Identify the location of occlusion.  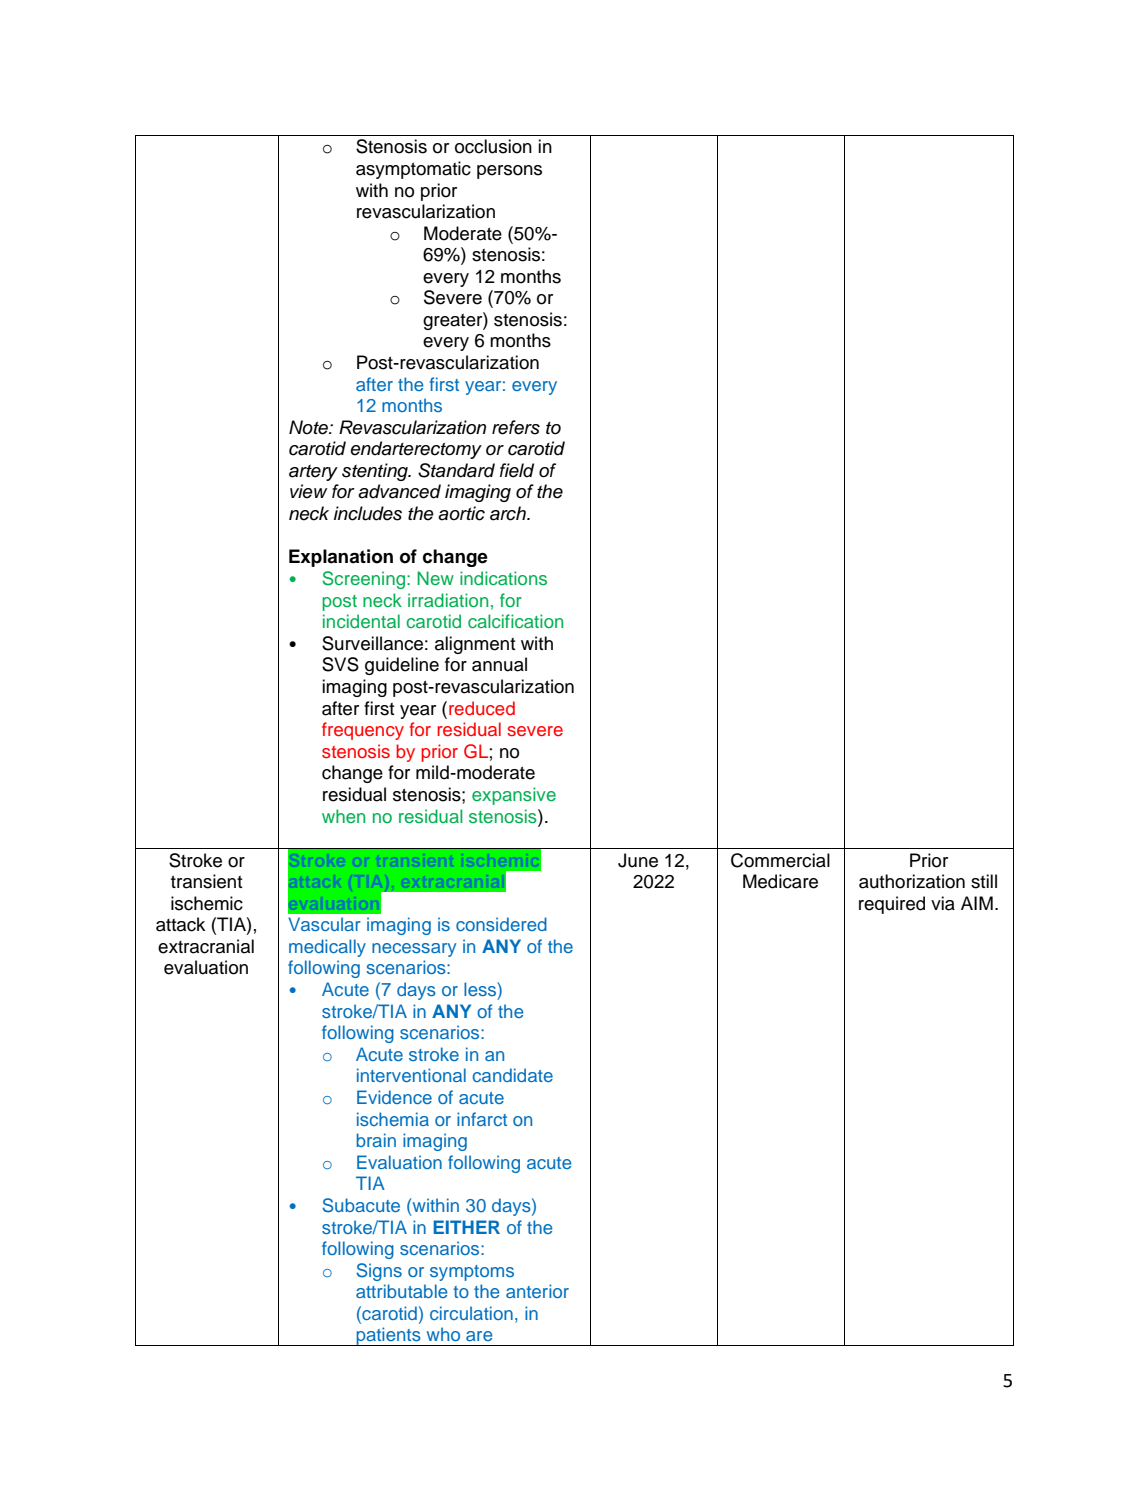
(493, 146).
